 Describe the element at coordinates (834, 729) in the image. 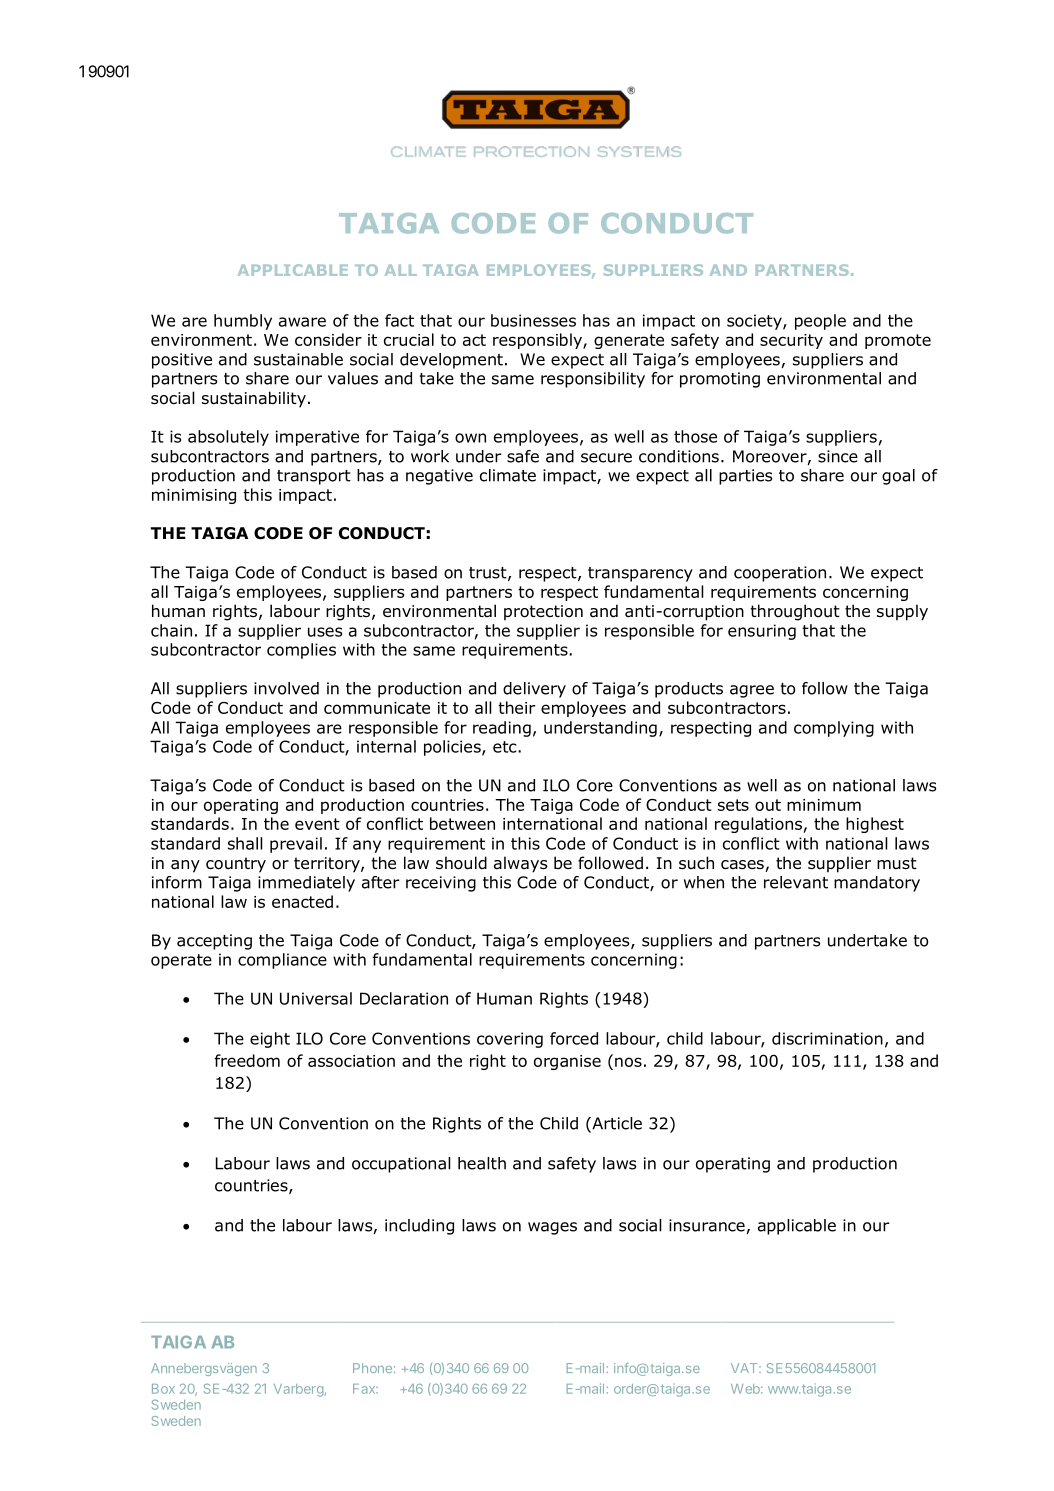

I see `complying` at that location.
